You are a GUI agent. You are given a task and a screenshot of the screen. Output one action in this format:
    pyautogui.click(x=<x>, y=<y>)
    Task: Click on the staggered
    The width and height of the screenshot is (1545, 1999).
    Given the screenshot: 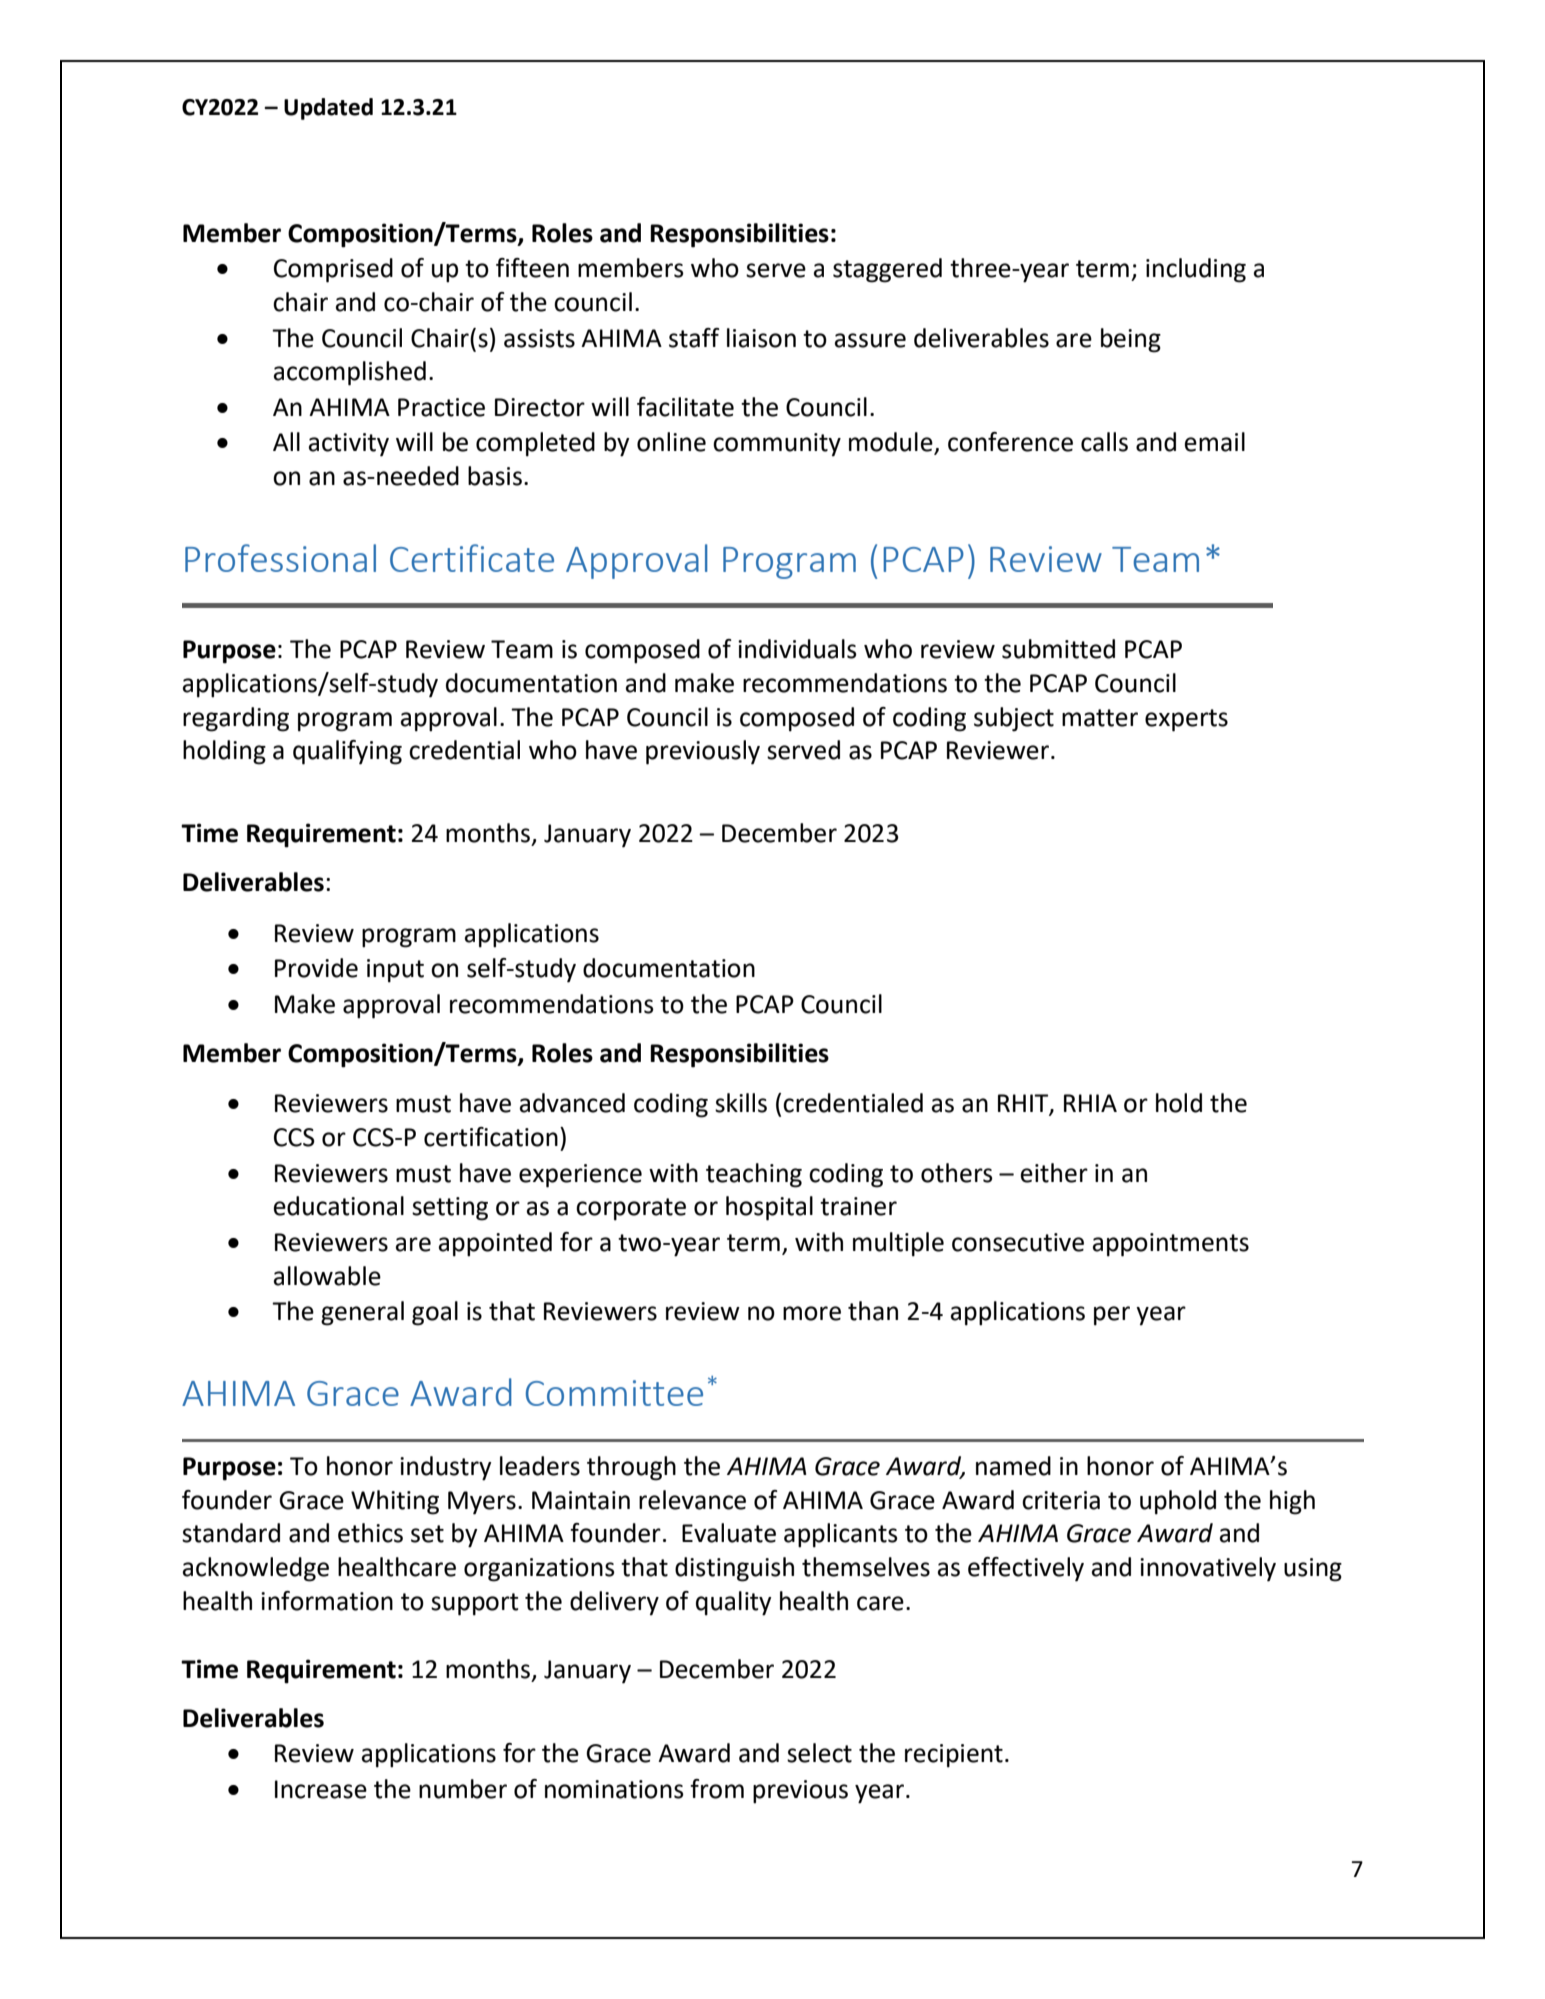 What is the action you would take?
    pyautogui.click(x=887, y=270)
